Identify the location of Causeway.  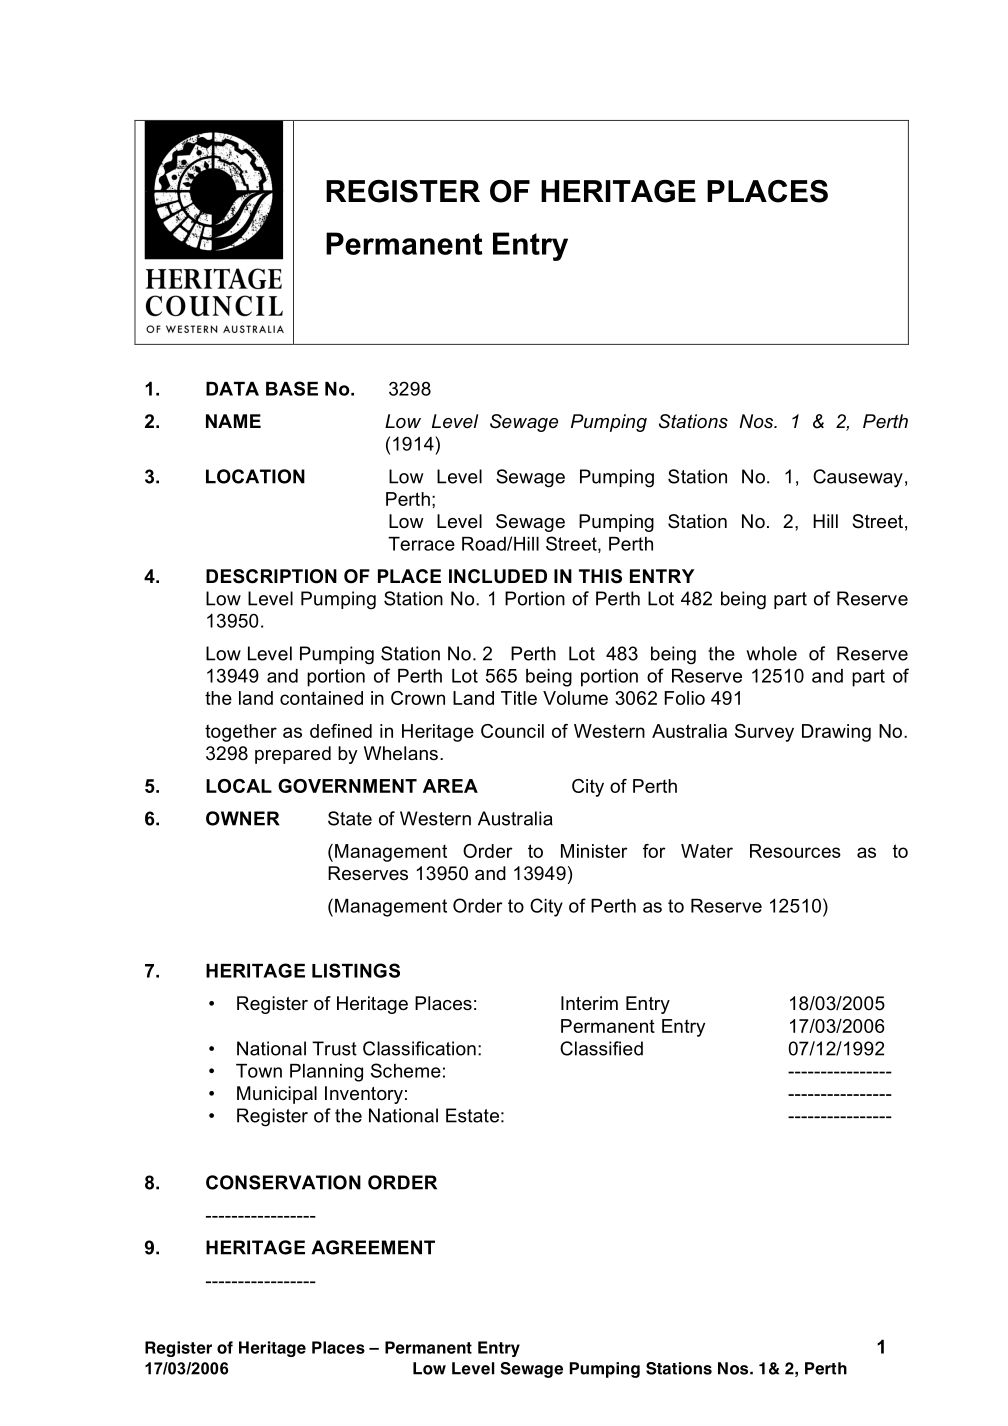
(858, 478).
